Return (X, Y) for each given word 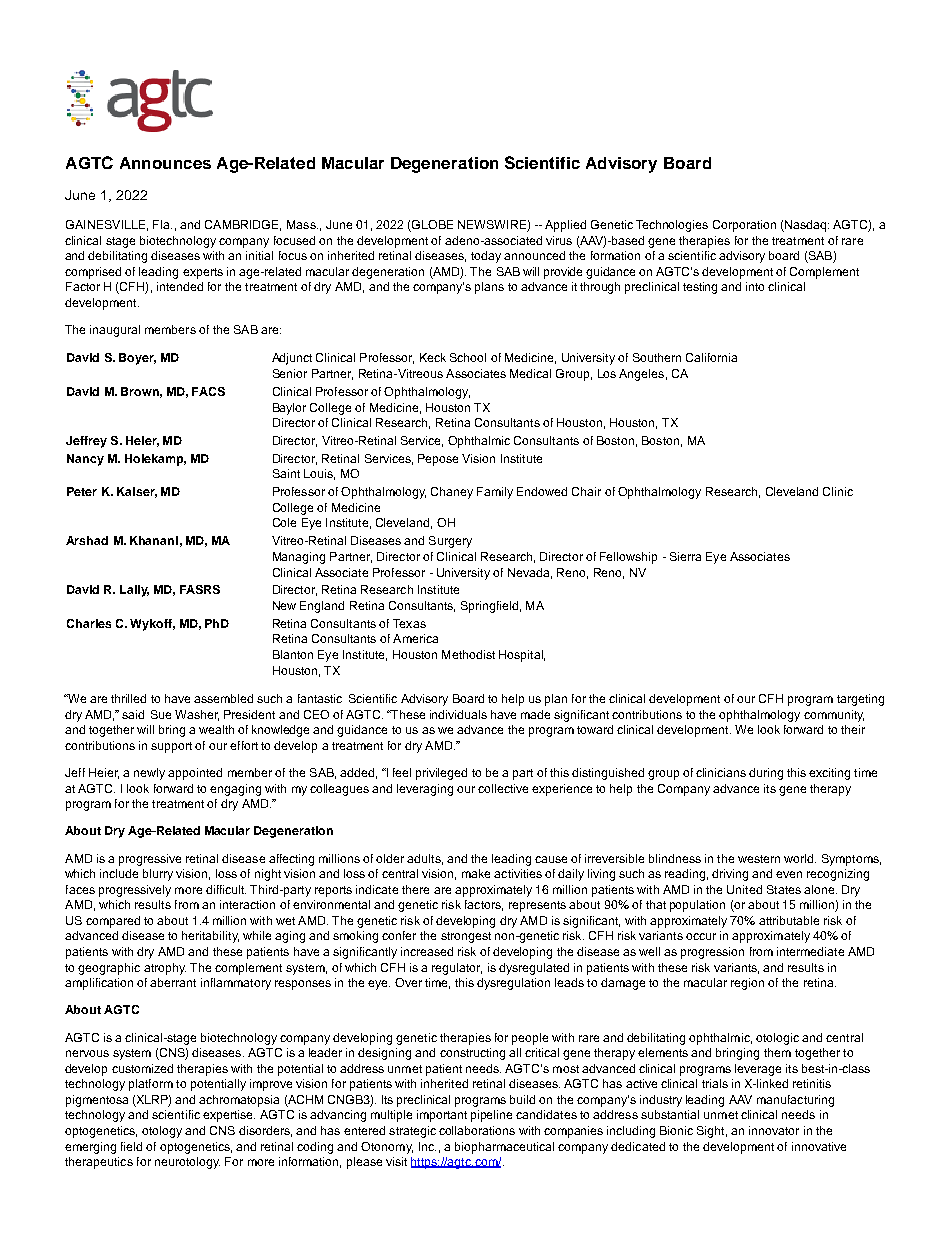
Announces (165, 163)
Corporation (744, 226)
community (834, 716)
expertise (229, 1116)
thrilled (128, 698)
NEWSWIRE (493, 226)
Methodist (468, 654)
